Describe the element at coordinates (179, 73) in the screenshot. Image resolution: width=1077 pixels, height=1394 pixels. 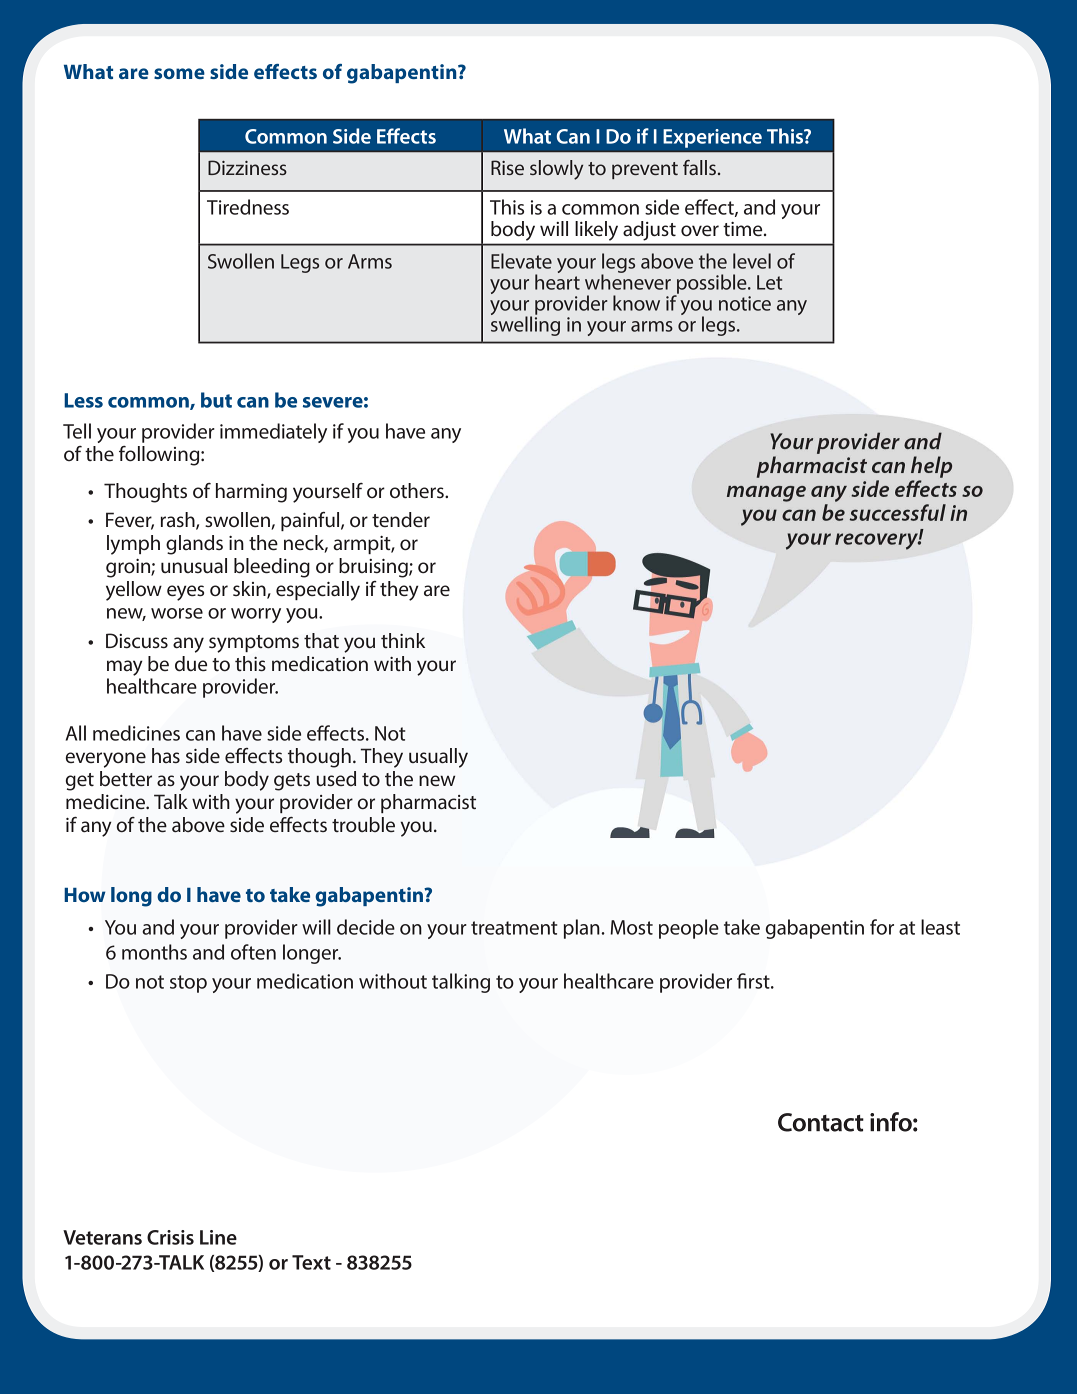
I see `some` at that location.
